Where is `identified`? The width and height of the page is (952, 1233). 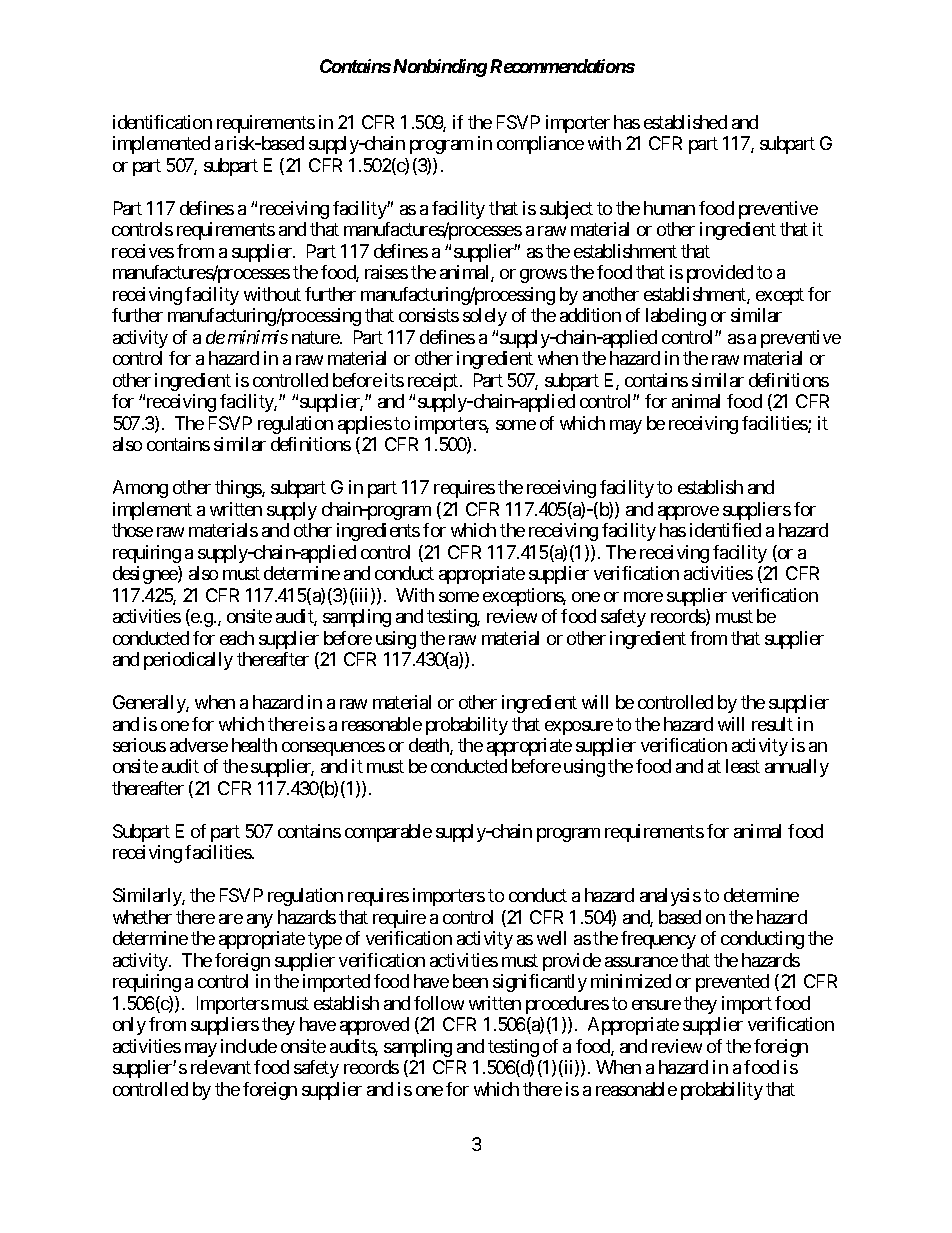 identified is located at coordinates (725, 530).
